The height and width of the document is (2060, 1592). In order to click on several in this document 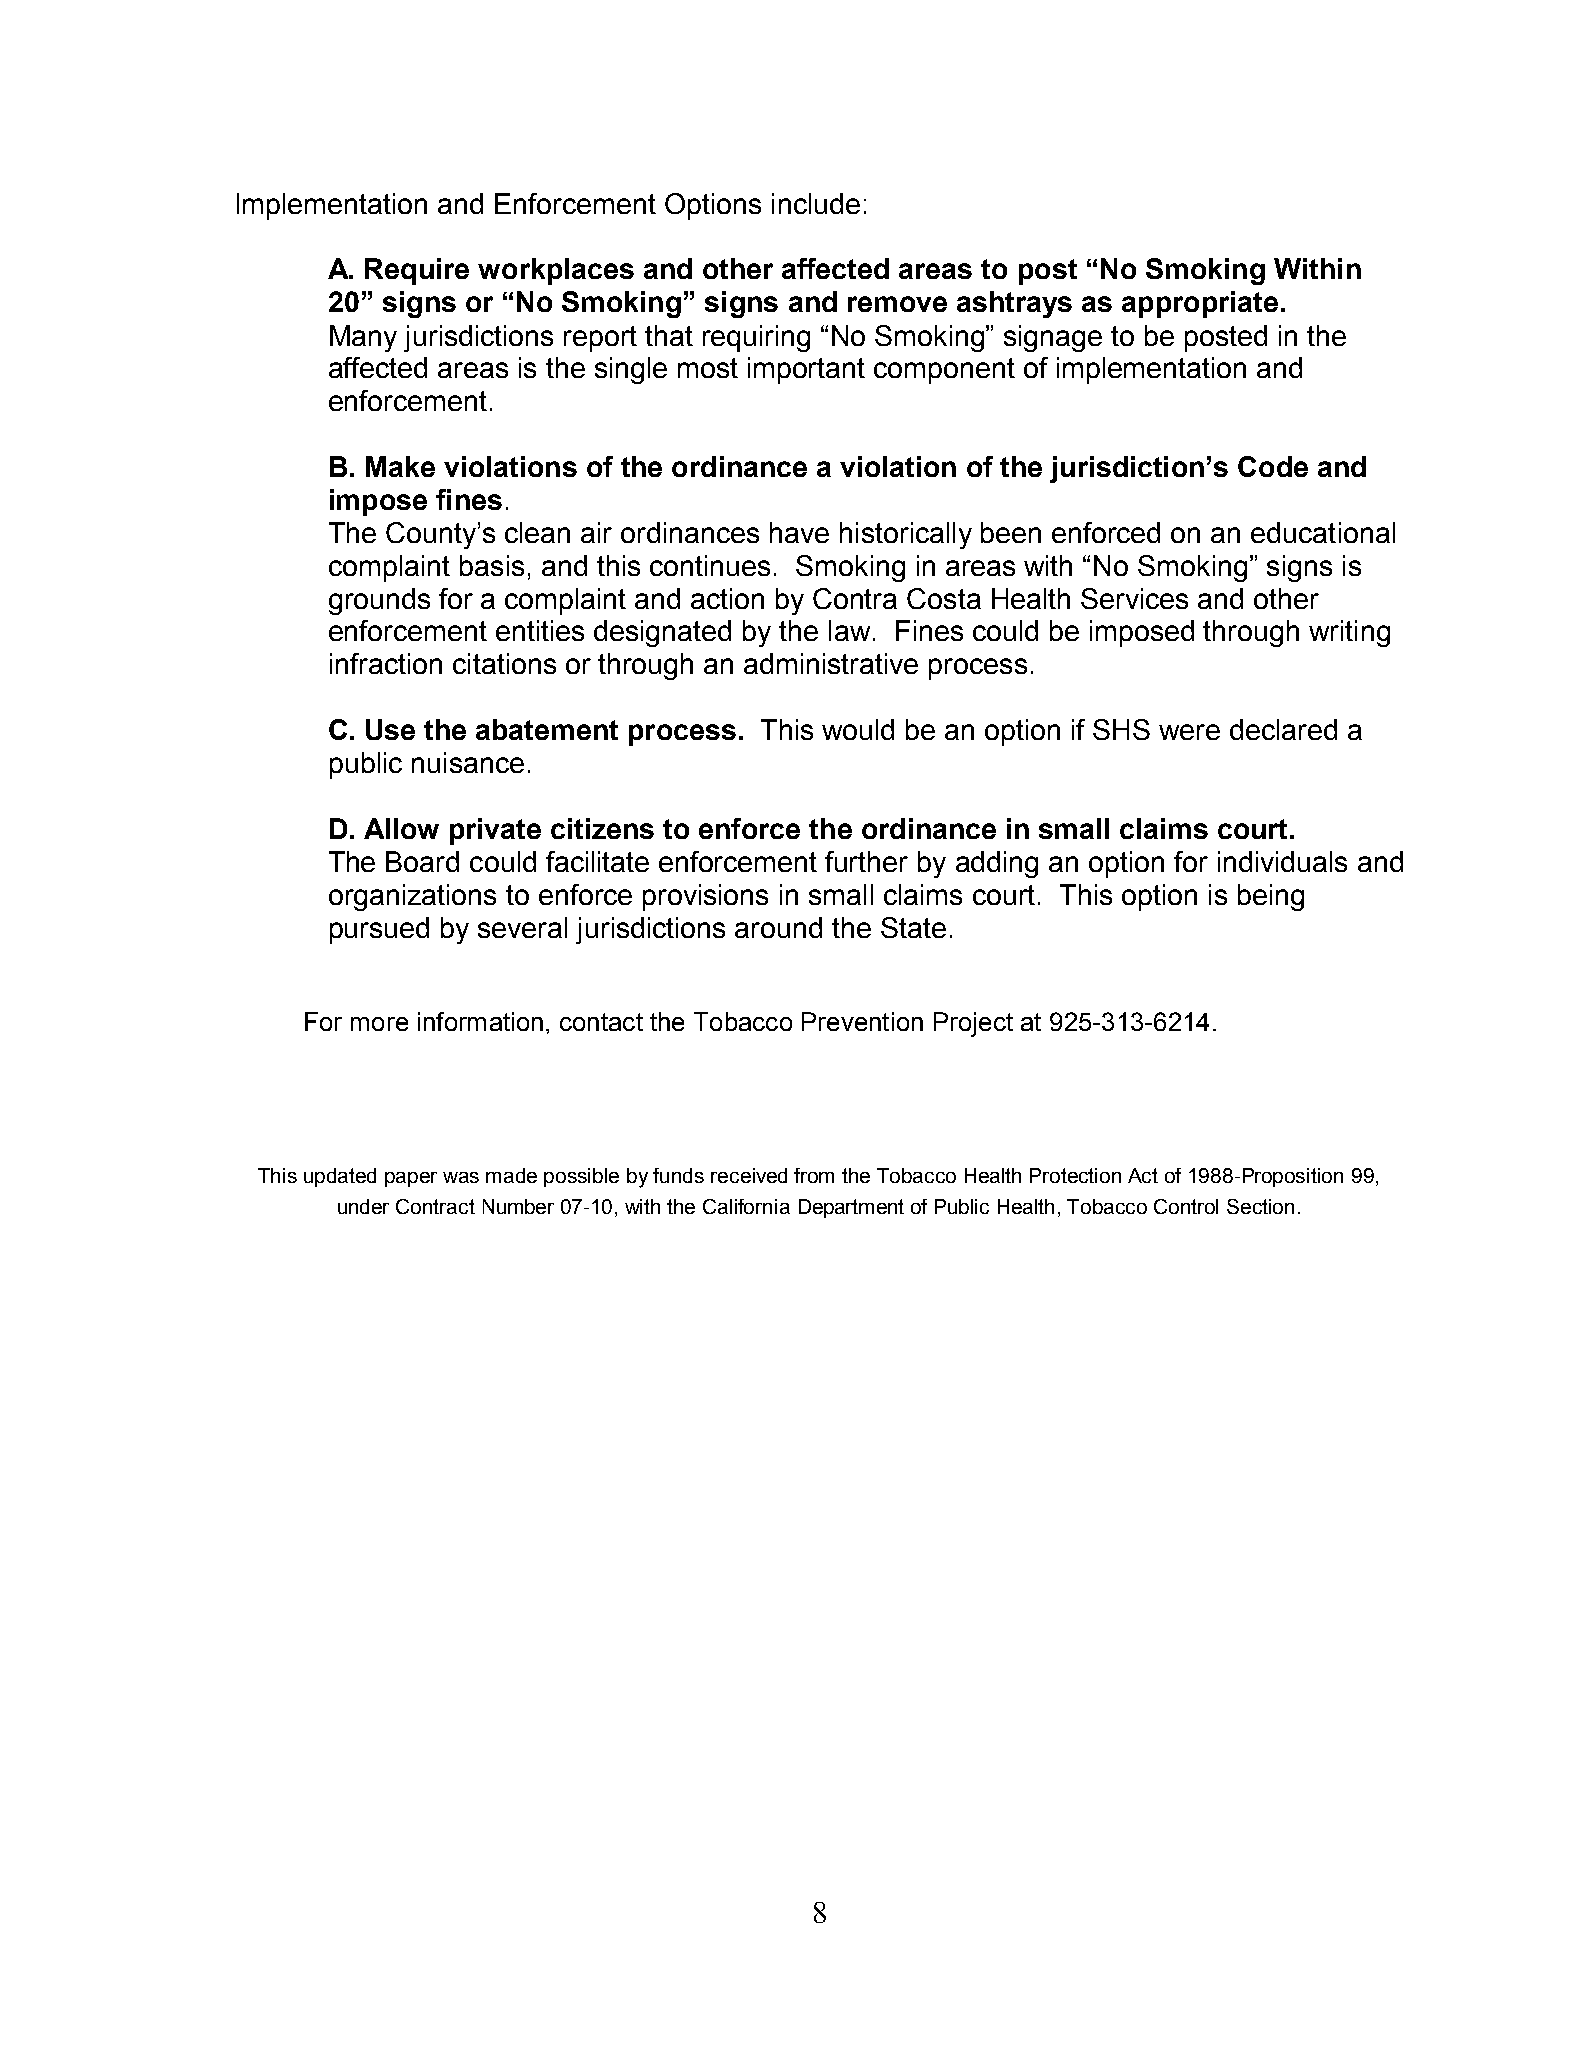, I will do `click(522, 927)`.
